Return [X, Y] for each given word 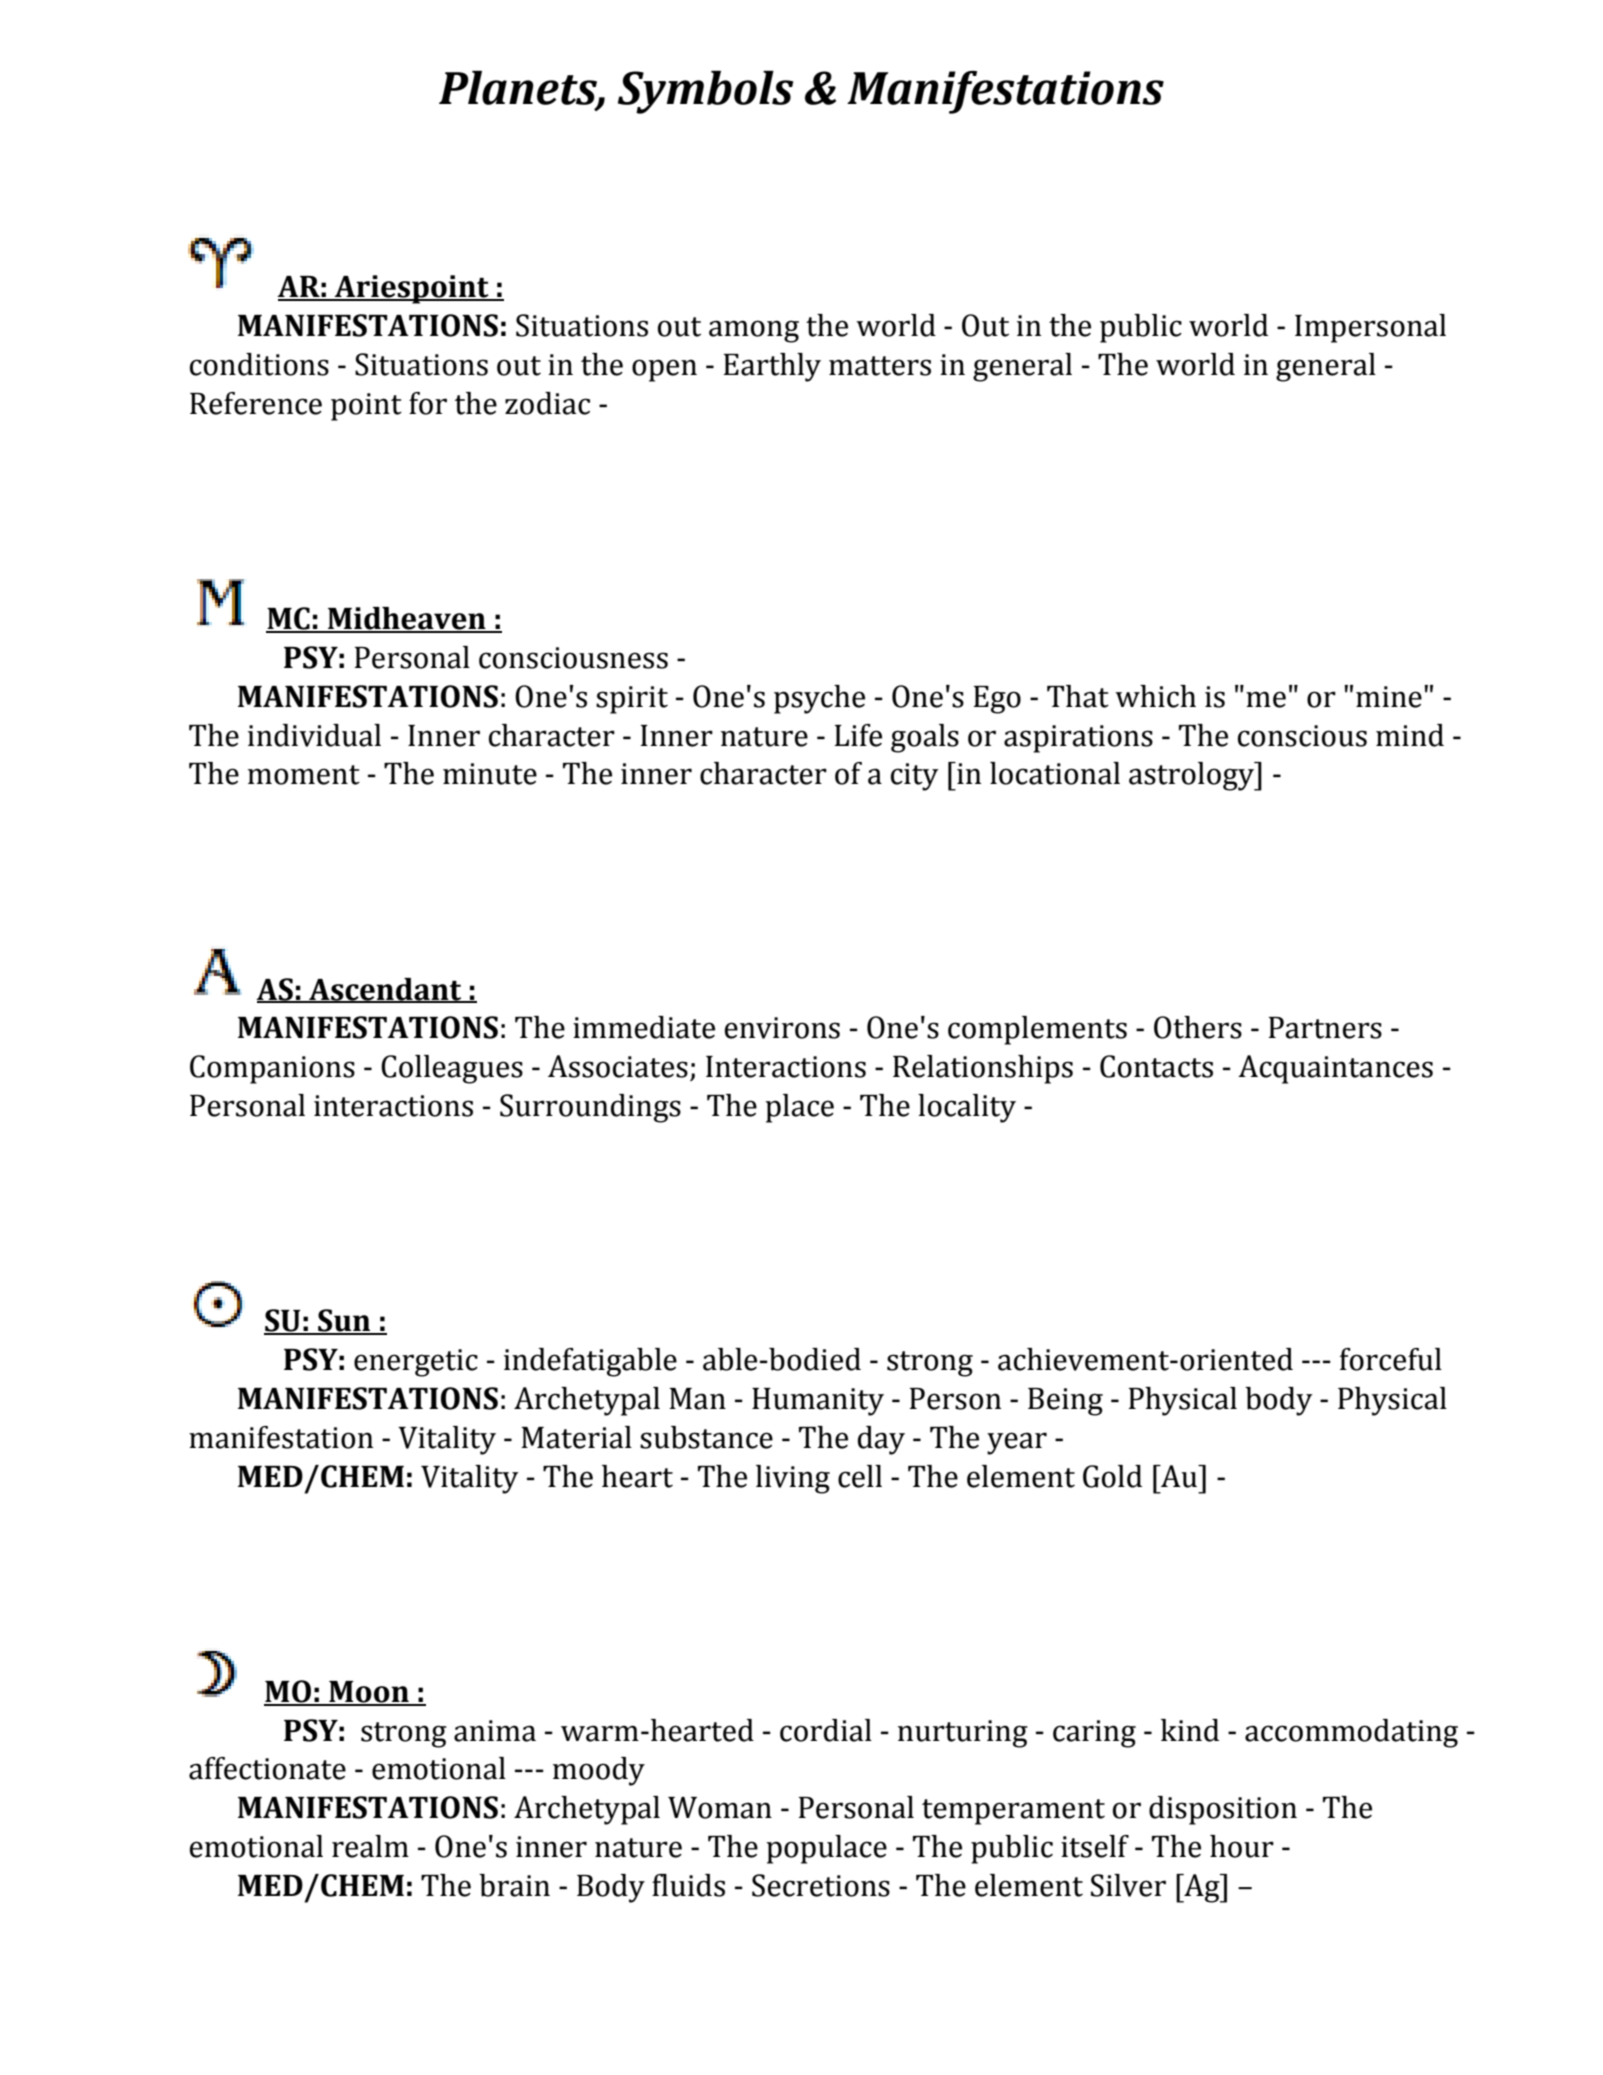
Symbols [705, 92]
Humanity [818, 1402]
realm [370, 1846]
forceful [1391, 1359]
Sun [344, 1321]
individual [314, 735]
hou [1235, 1846]
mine [1389, 697]
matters [880, 366]
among [754, 331]
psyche [819, 699]
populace [826, 1849]
